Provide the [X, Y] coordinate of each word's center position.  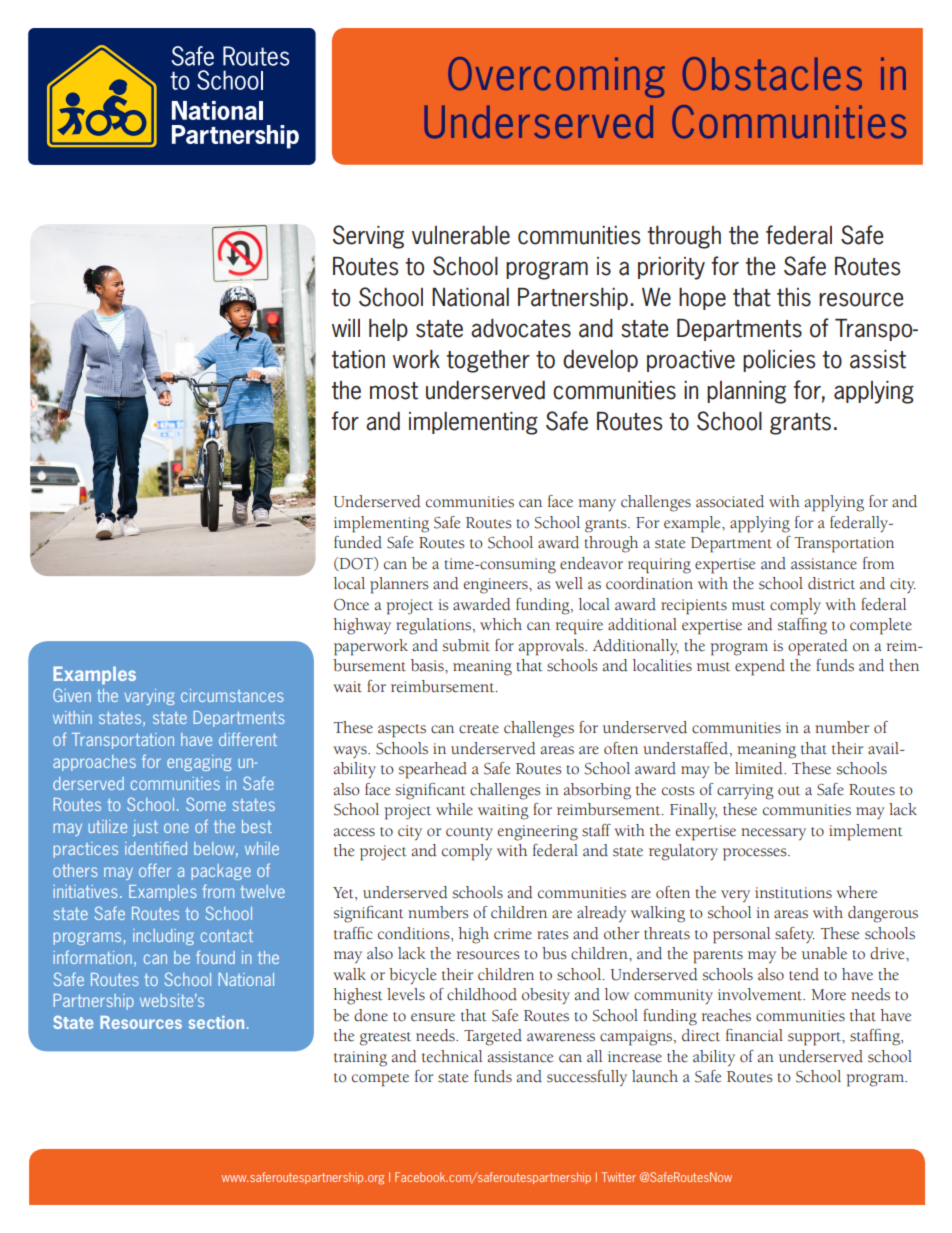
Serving [368, 237]
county [469, 833]
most [394, 391]
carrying [745, 792]
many [597, 505]
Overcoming [556, 77]
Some [206, 804]
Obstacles [772, 74]
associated [730, 501]
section [216, 1022]
